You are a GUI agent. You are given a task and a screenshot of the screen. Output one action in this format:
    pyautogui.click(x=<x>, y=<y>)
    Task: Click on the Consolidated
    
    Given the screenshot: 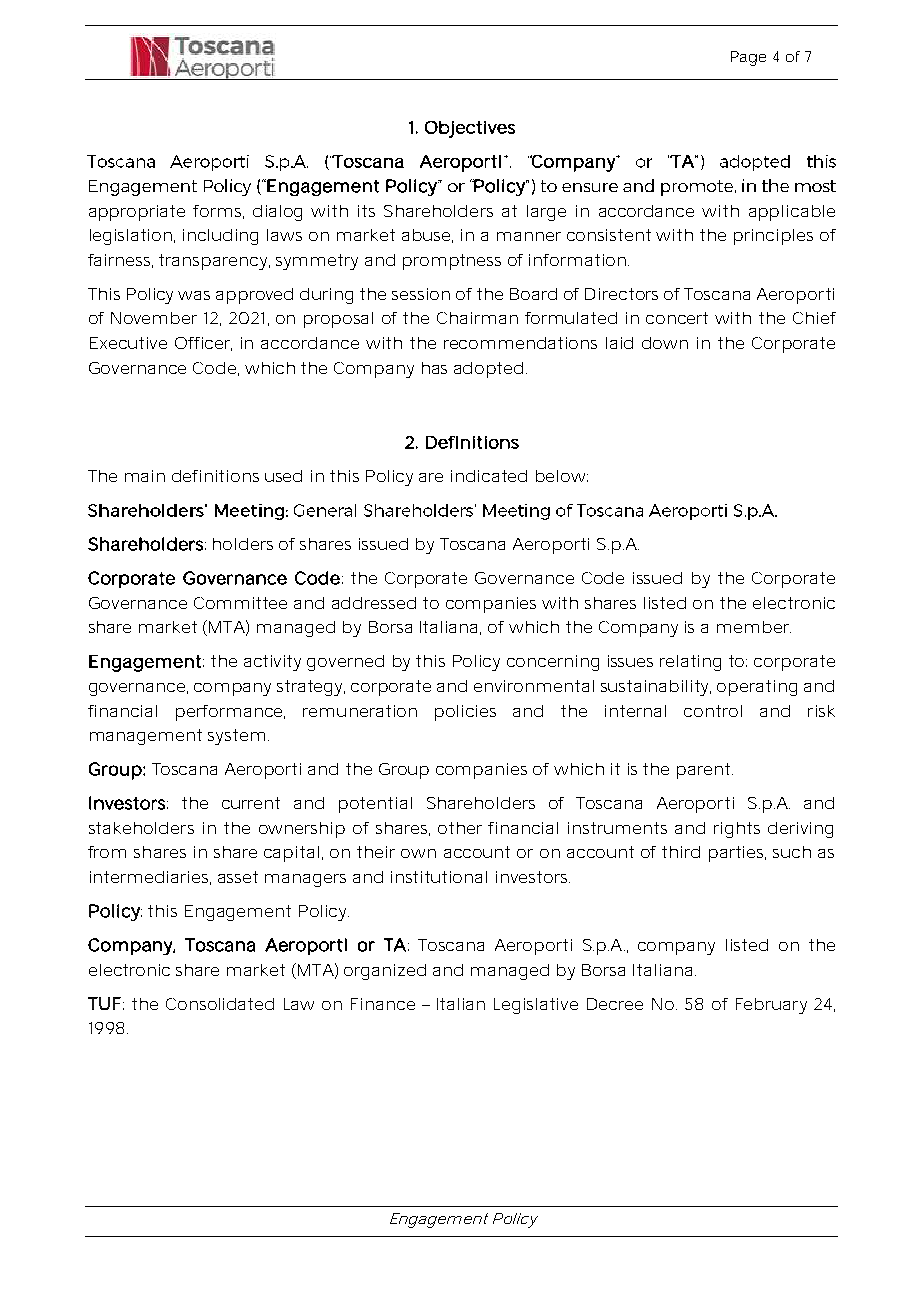 What is the action you would take?
    pyautogui.click(x=220, y=1004)
